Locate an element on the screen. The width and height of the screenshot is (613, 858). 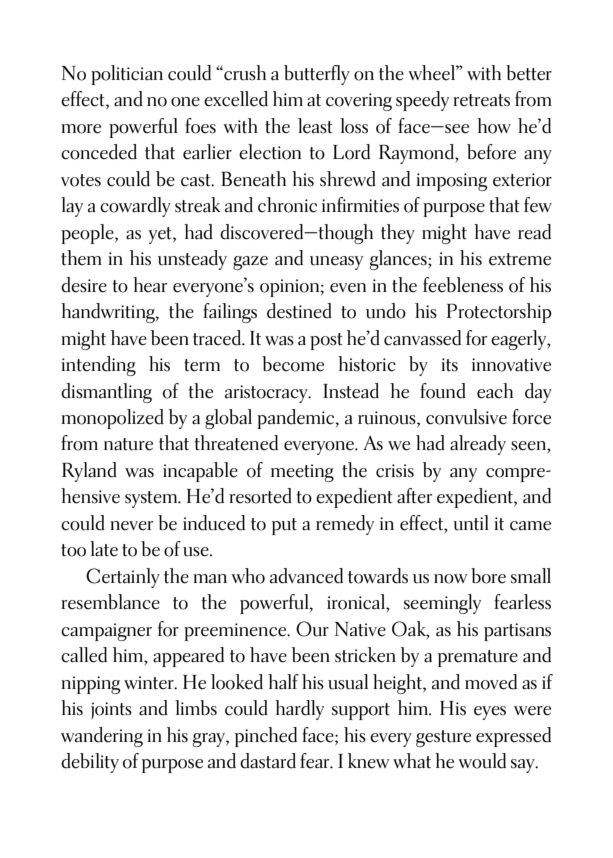
retreats is located at coordinates (481, 100).
